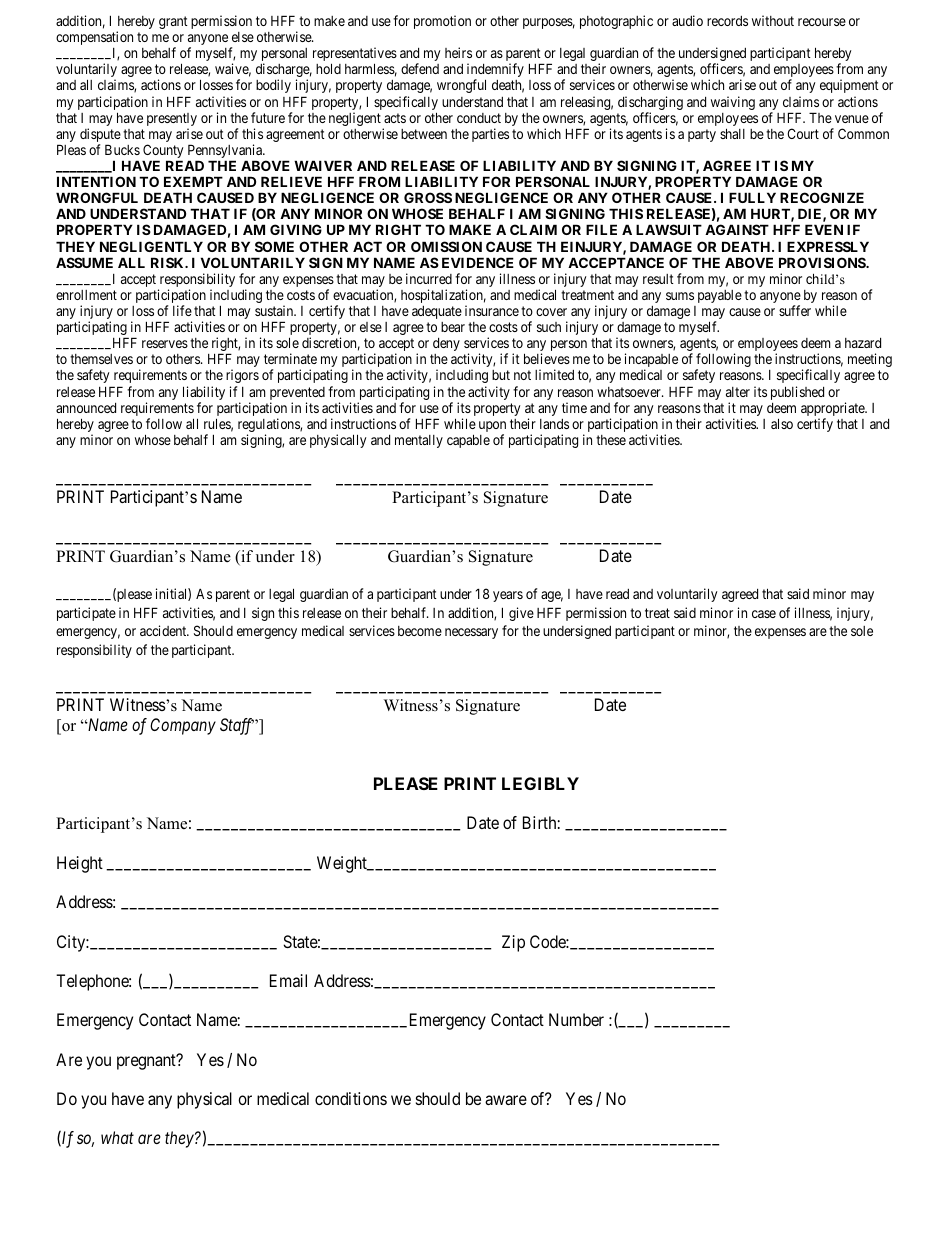 The image size is (952, 1233). What do you see at coordinates (86, 408) in the screenshot?
I see `announced` at bounding box center [86, 408].
